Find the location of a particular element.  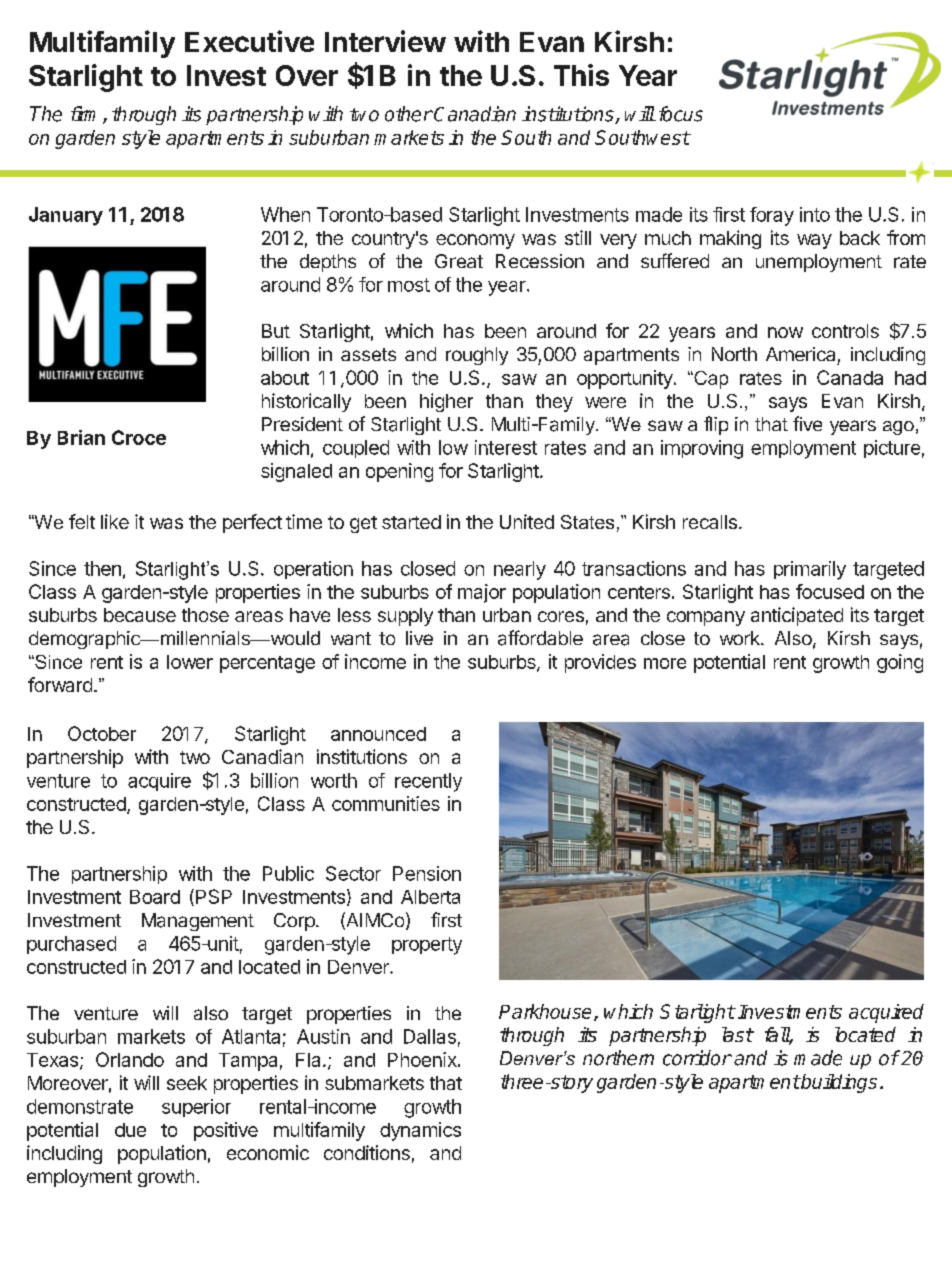

buildings is located at coordinates (838, 1083).
